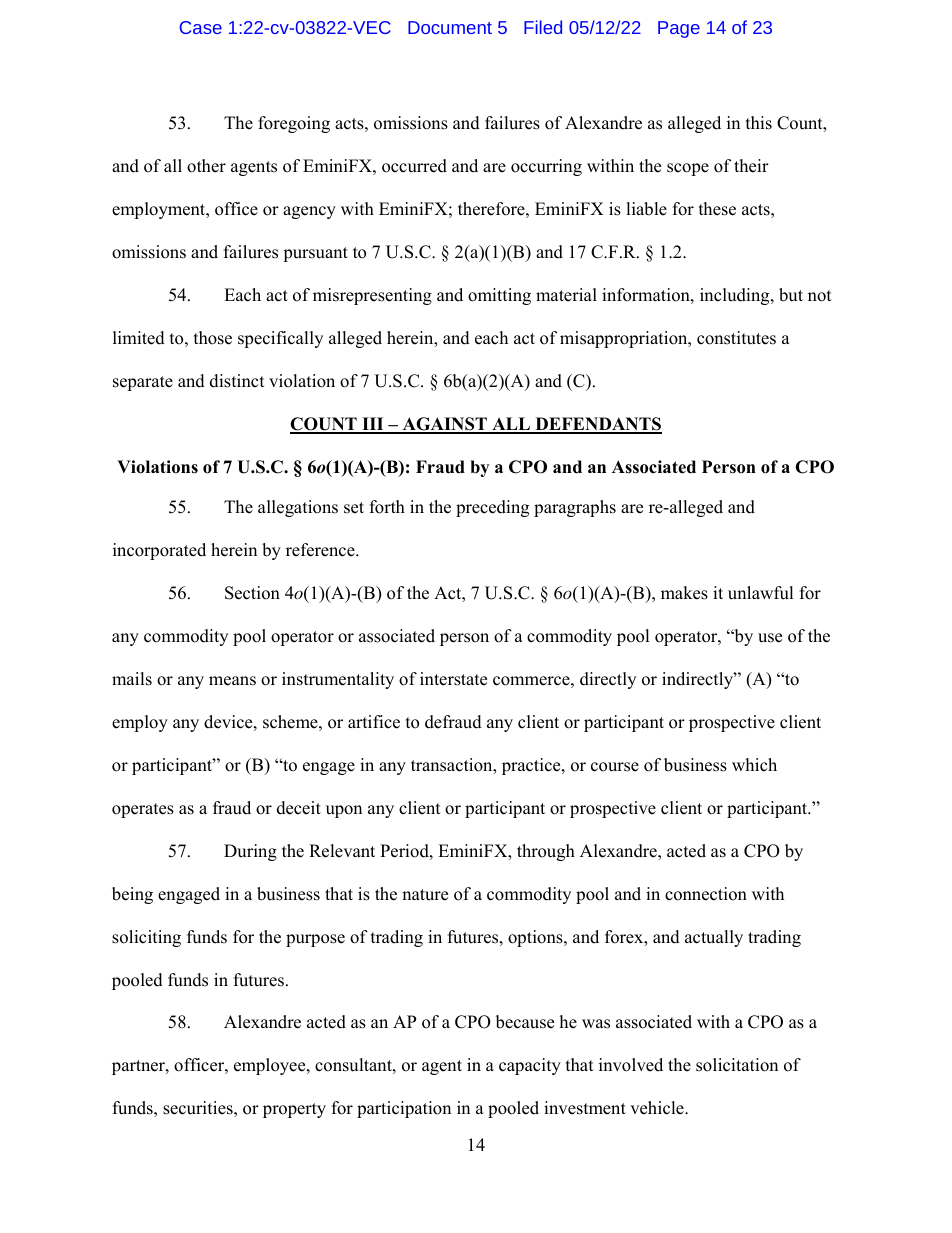  Describe the element at coordinates (679, 29) in the screenshot. I see `Page` at that location.
